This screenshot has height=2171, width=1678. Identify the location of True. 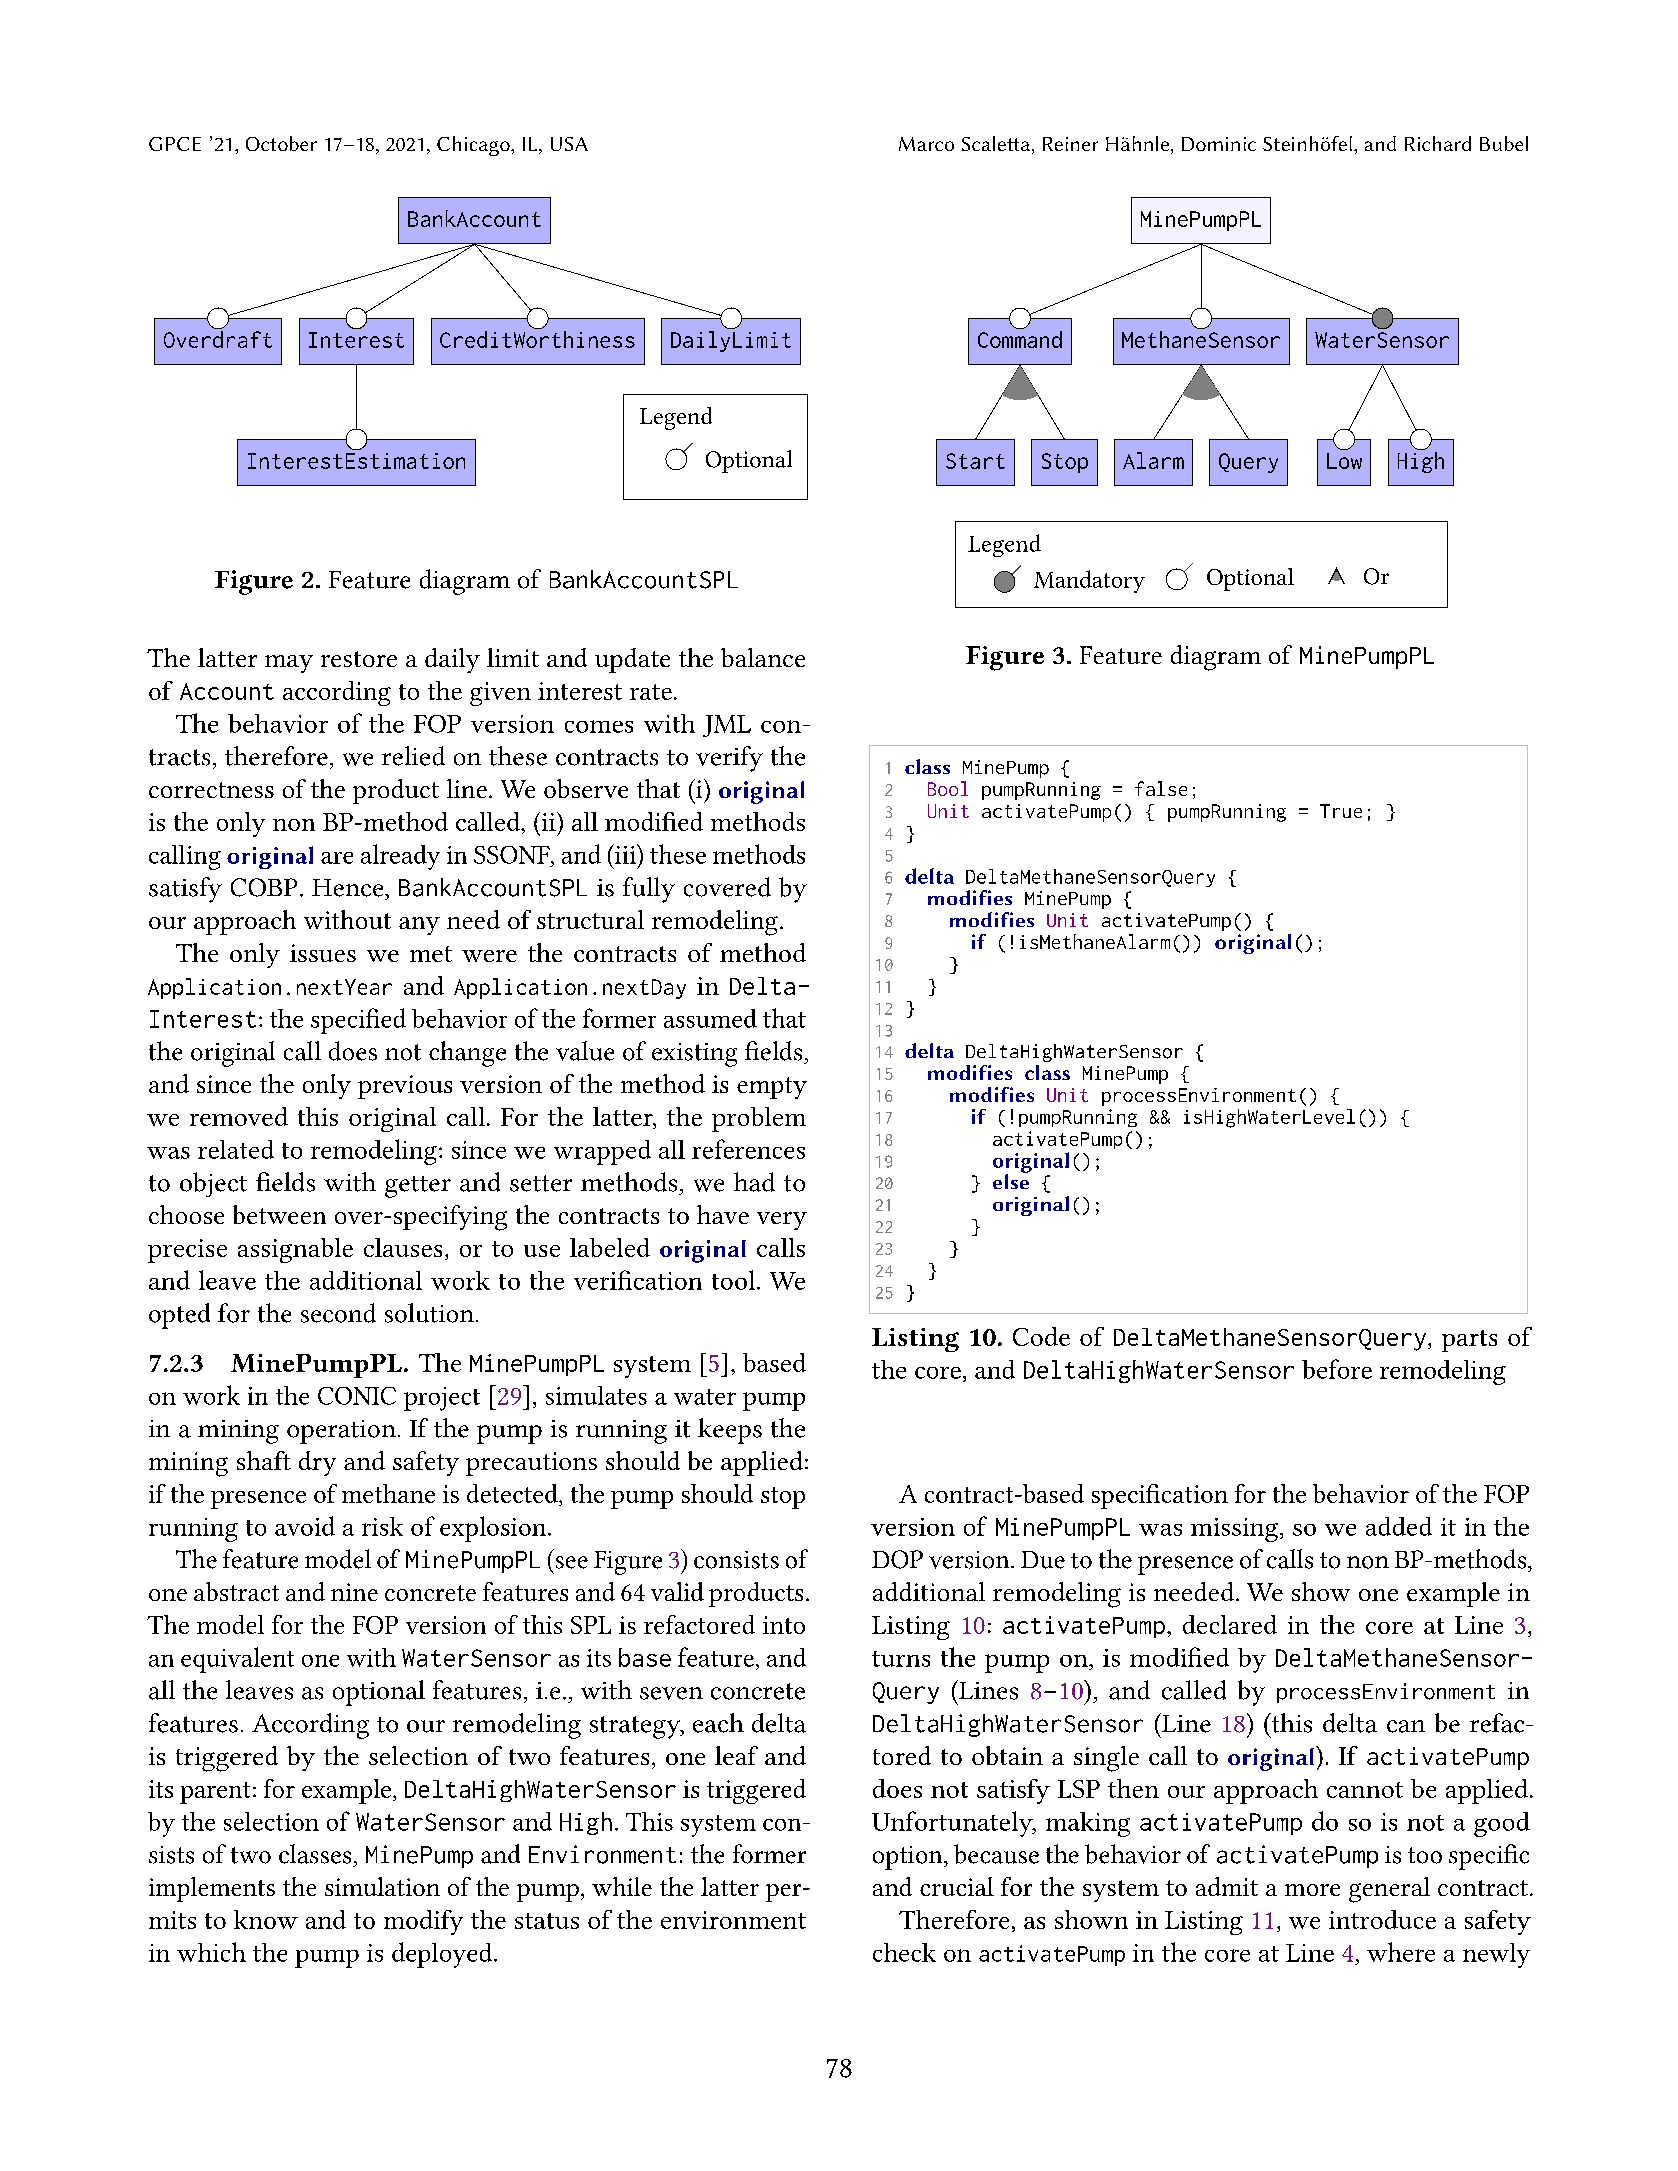
(1341, 811).
